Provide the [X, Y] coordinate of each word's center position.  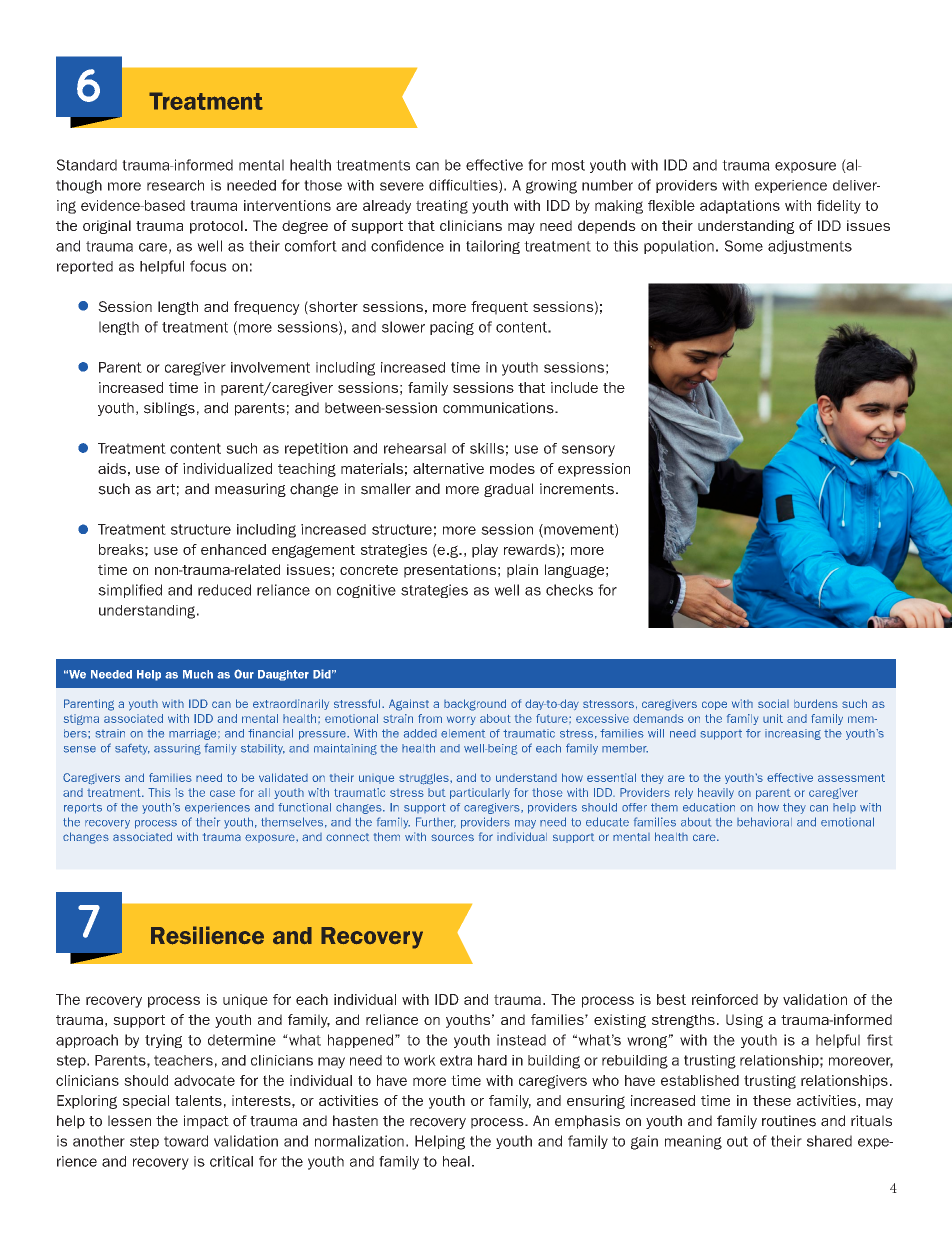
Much [198, 674]
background [475, 705]
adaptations [740, 207]
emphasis [587, 1122]
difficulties [464, 186]
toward [186, 1141]
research [175, 185]
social [773, 703]
